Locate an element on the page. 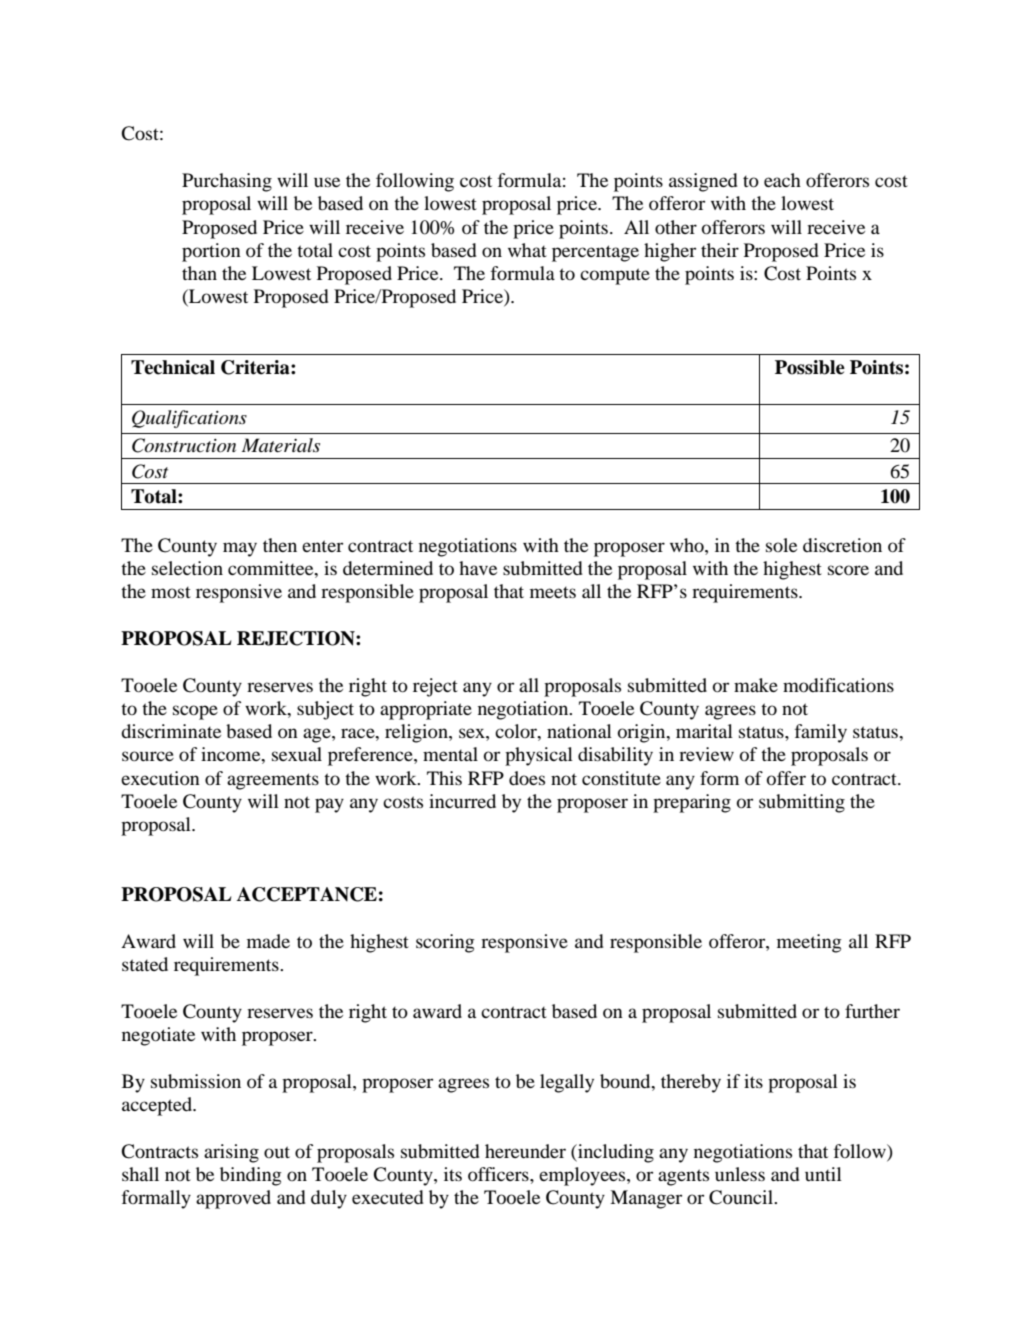 The image size is (1033, 1337). officers is located at coordinates (499, 1174).
